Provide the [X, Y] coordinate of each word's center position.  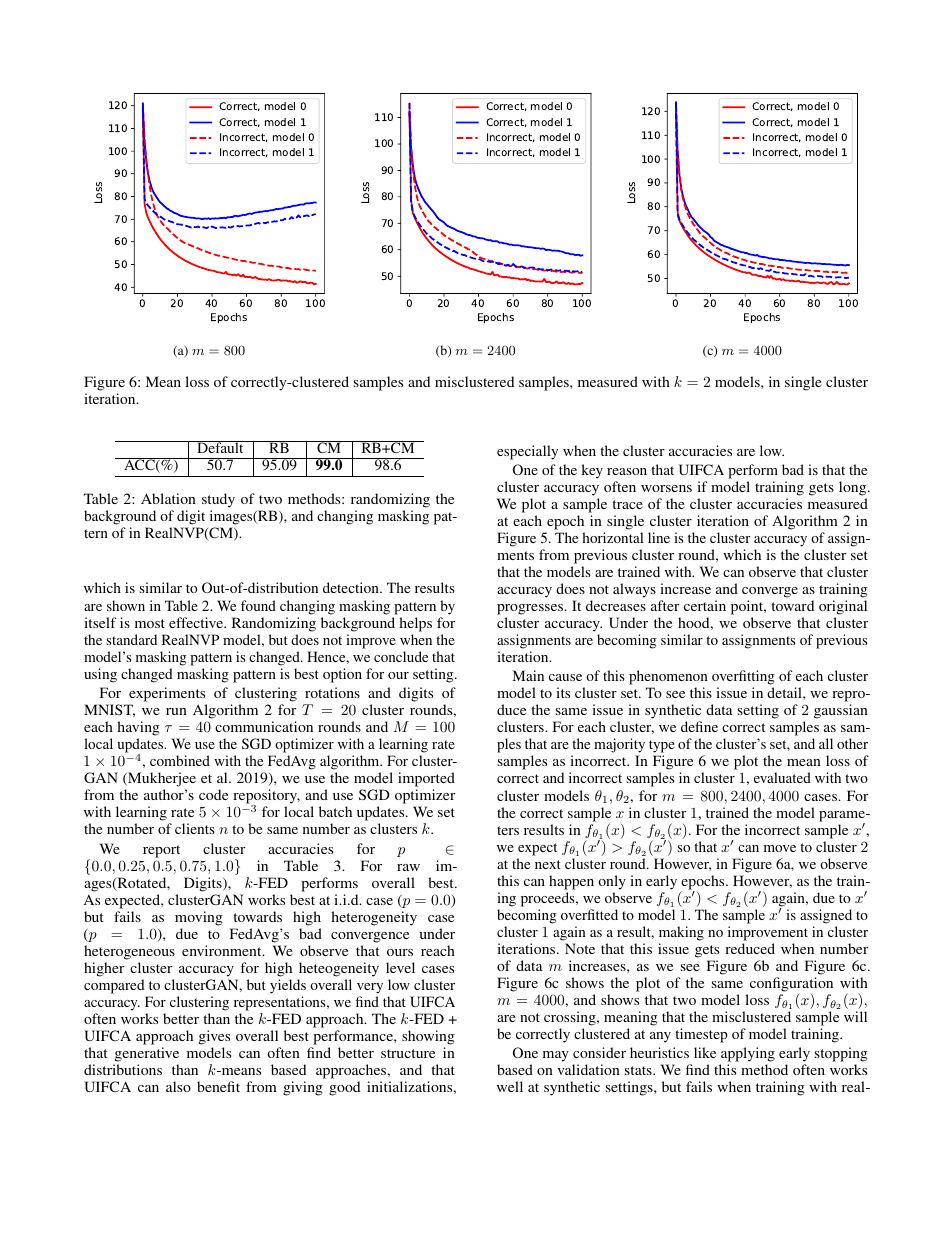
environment [223, 950]
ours [400, 952]
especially [527, 452]
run [176, 711]
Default [220, 447]
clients [195, 828]
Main [528, 675]
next [548, 864]
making [681, 933]
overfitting [743, 677]
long [854, 488]
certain [705, 605]
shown [126, 605]
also [178, 1086]
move [780, 848]
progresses [531, 609]
